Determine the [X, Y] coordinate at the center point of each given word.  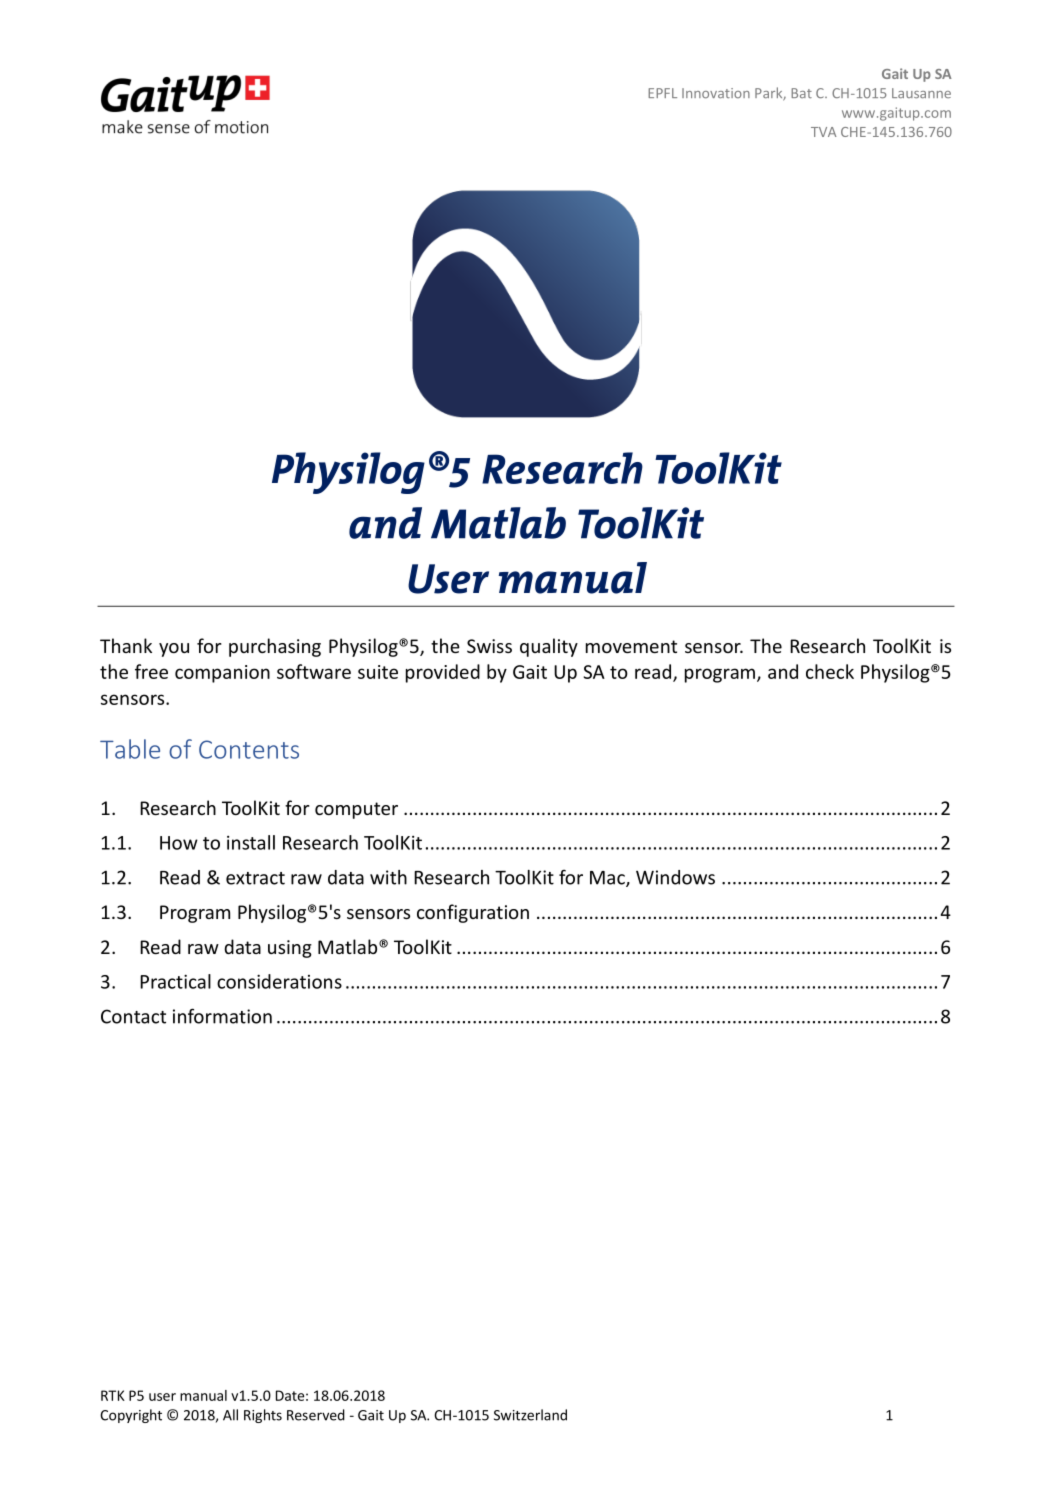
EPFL [662, 93]
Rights [263, 1416]
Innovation [716, 93]
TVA [824, 132]
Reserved [316, 1415]
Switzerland [530, 1415]
